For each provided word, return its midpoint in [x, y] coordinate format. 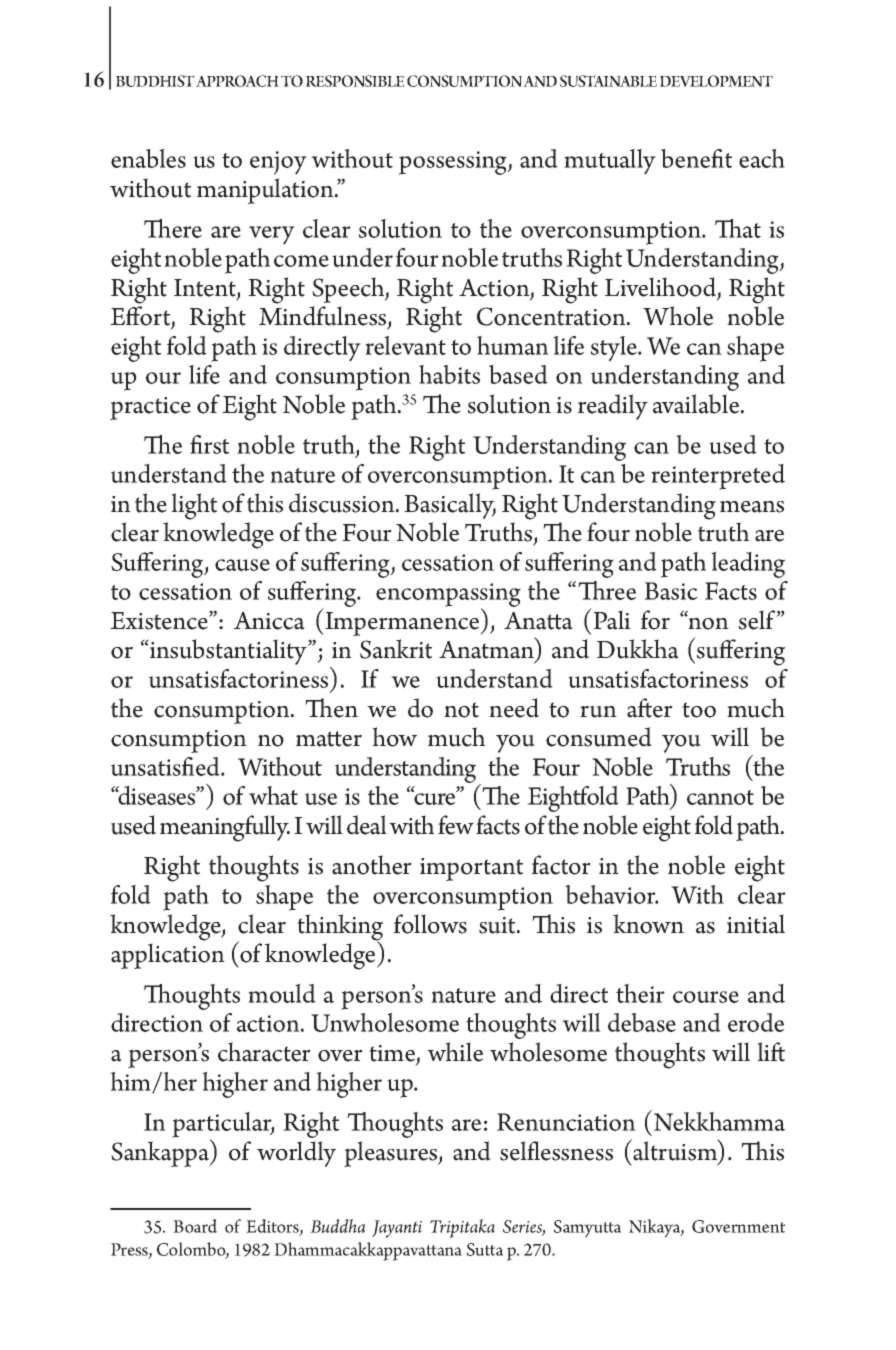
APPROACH [237, 81]
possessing [454, 163]
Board [195, 1226]
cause [242, 565]
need [514, 708]
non [707, 623]
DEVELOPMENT [716, 81]
